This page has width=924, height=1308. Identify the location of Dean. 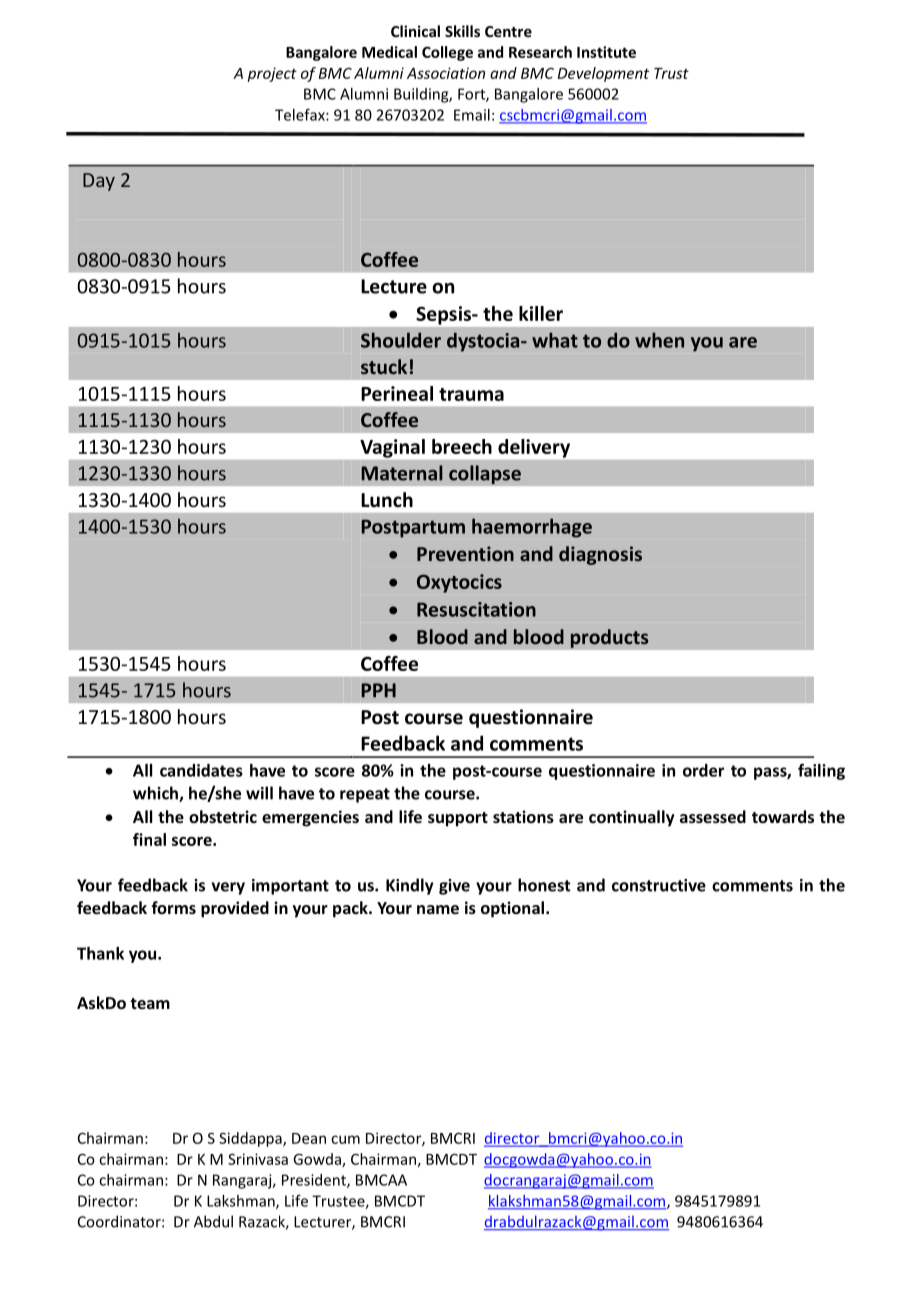
(309, 1138).
